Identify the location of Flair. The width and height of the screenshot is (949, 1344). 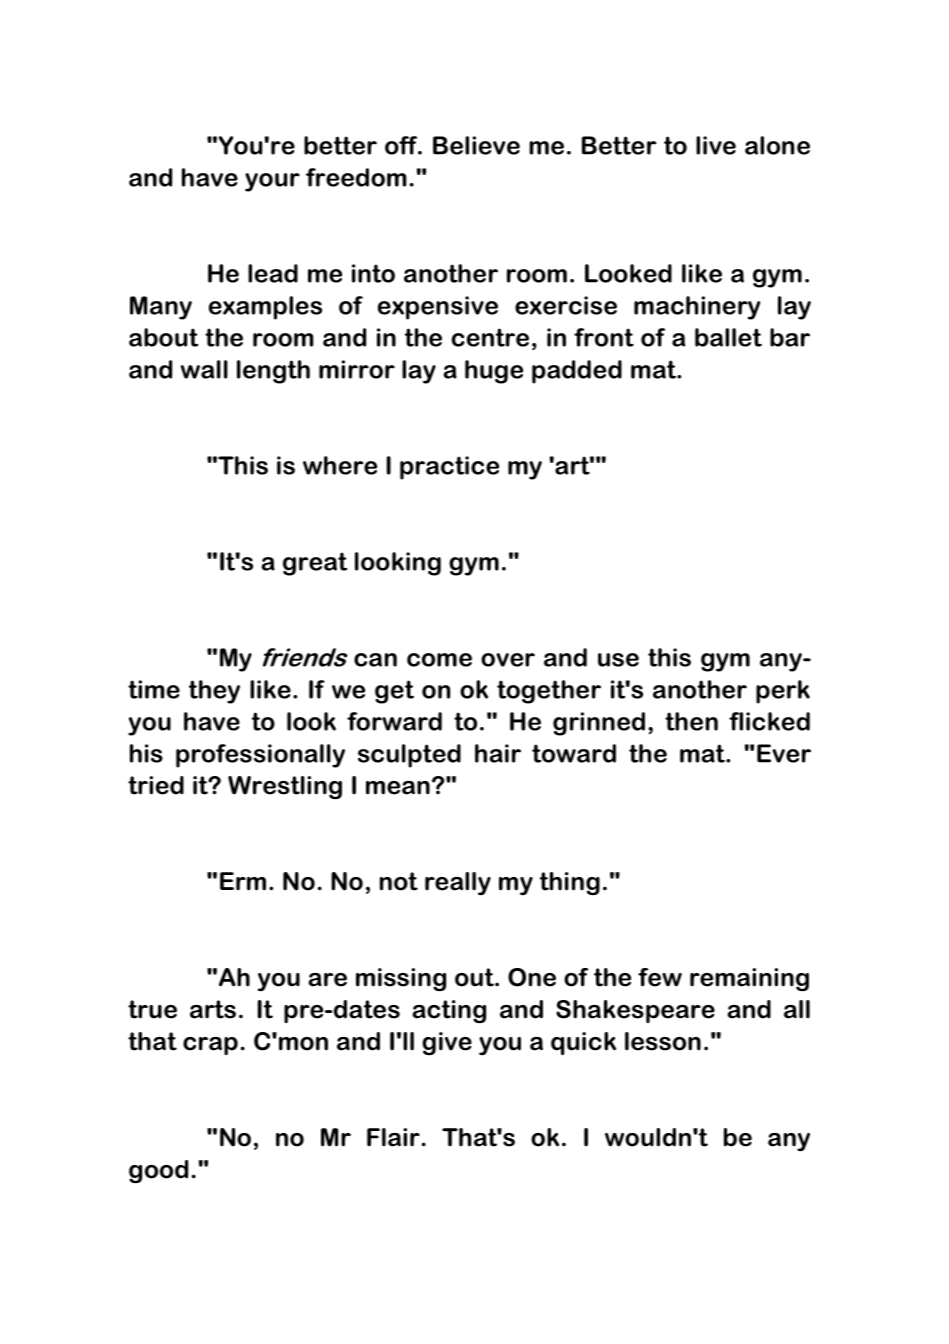
(393, 1137).
